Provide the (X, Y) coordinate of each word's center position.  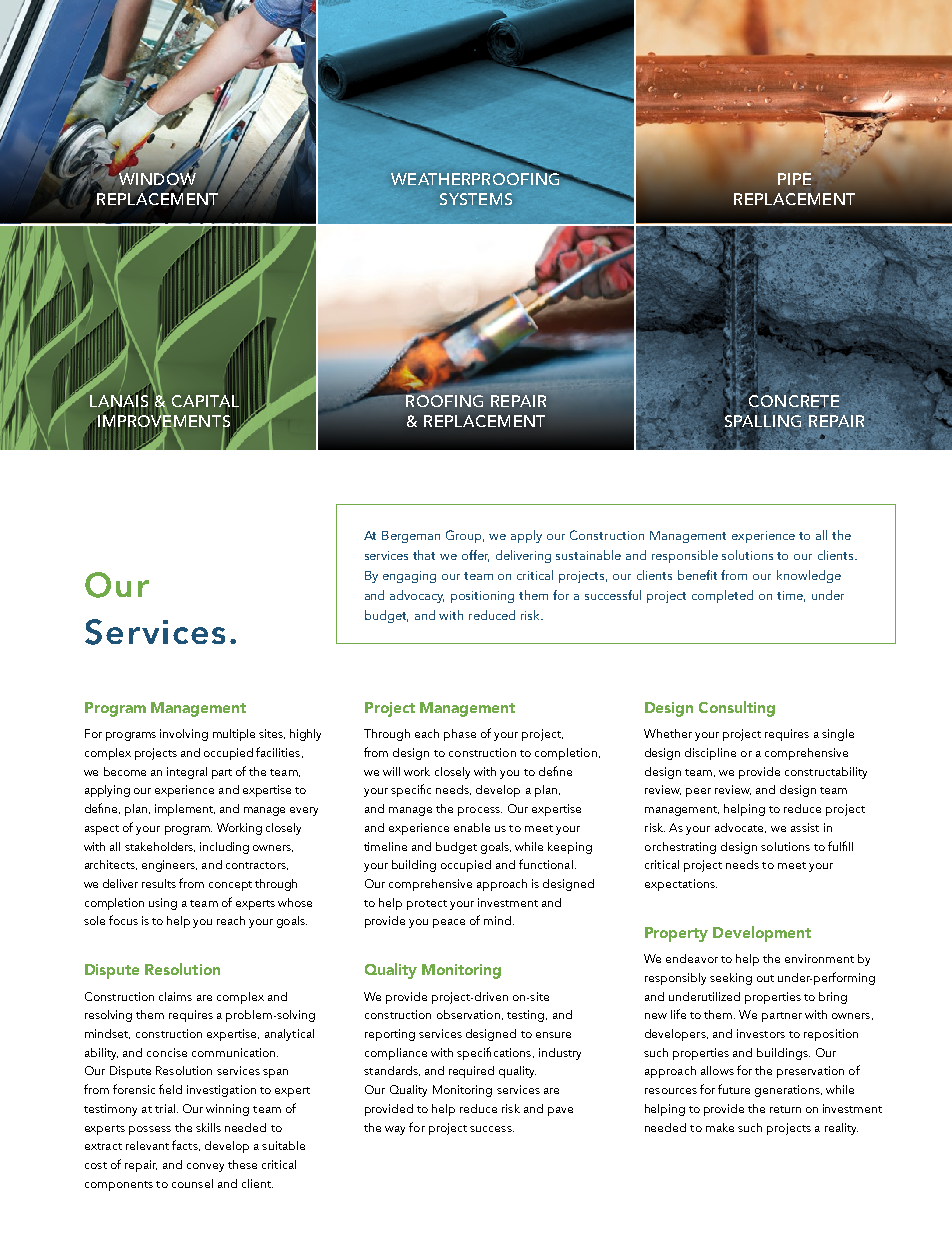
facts (186, 1145)
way (395, 1130)
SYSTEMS (476, 199)
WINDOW (157, 179)
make (720, 1127)
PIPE (794, 179)
